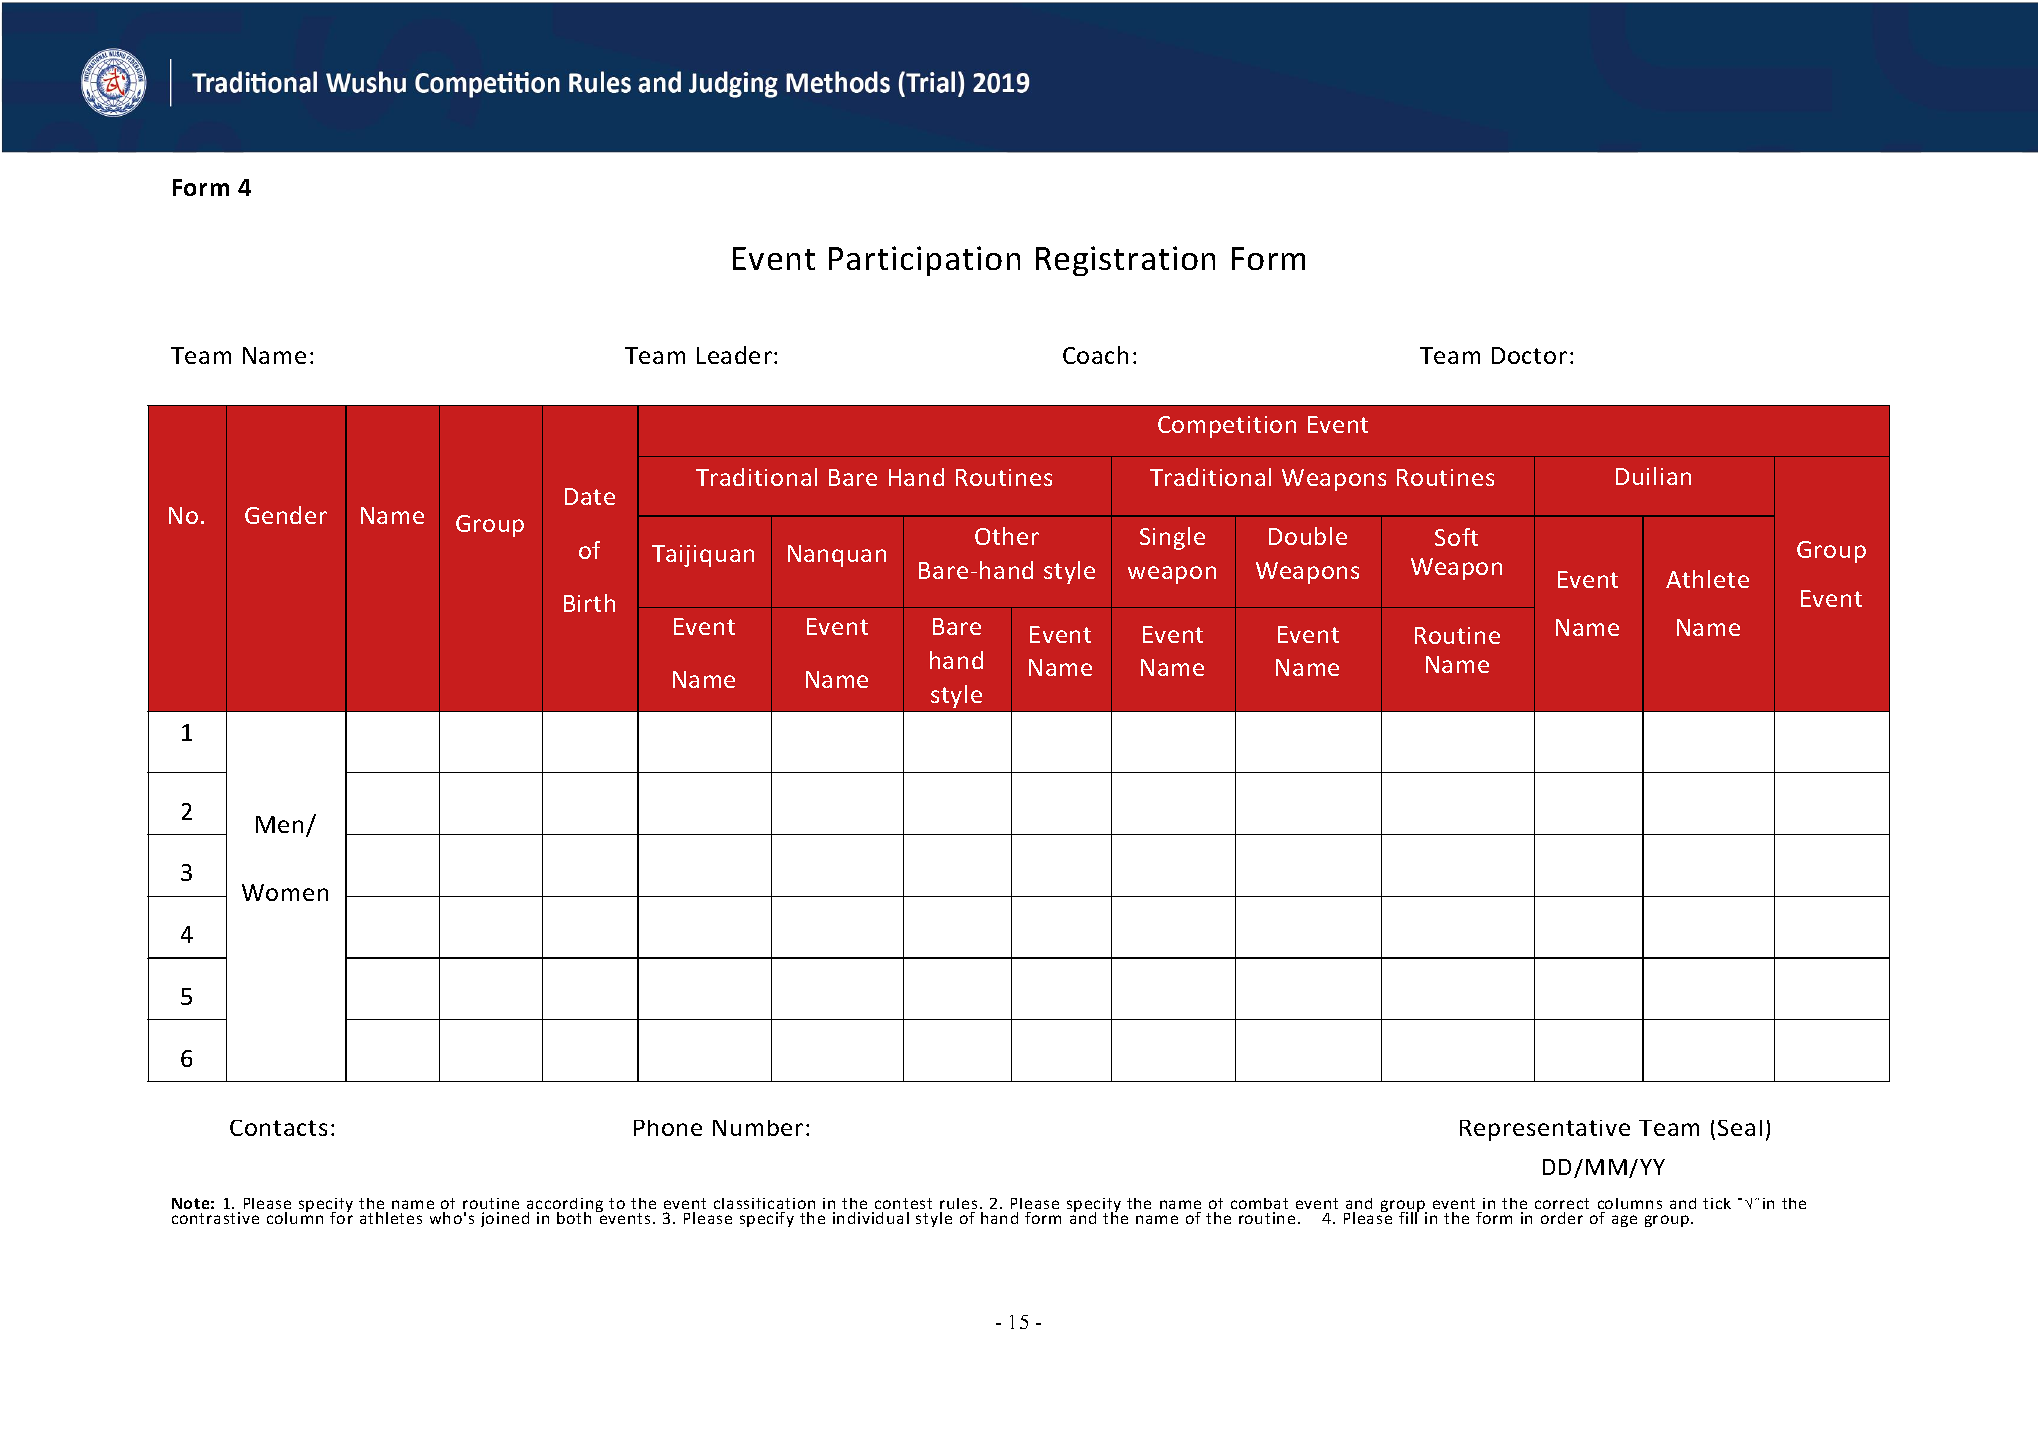 The height and width of the page is (1441, 2038). What do you see at coordinates (1529, 355) in the page?
I see `Doctor` at bounding box center [1529, 355].
